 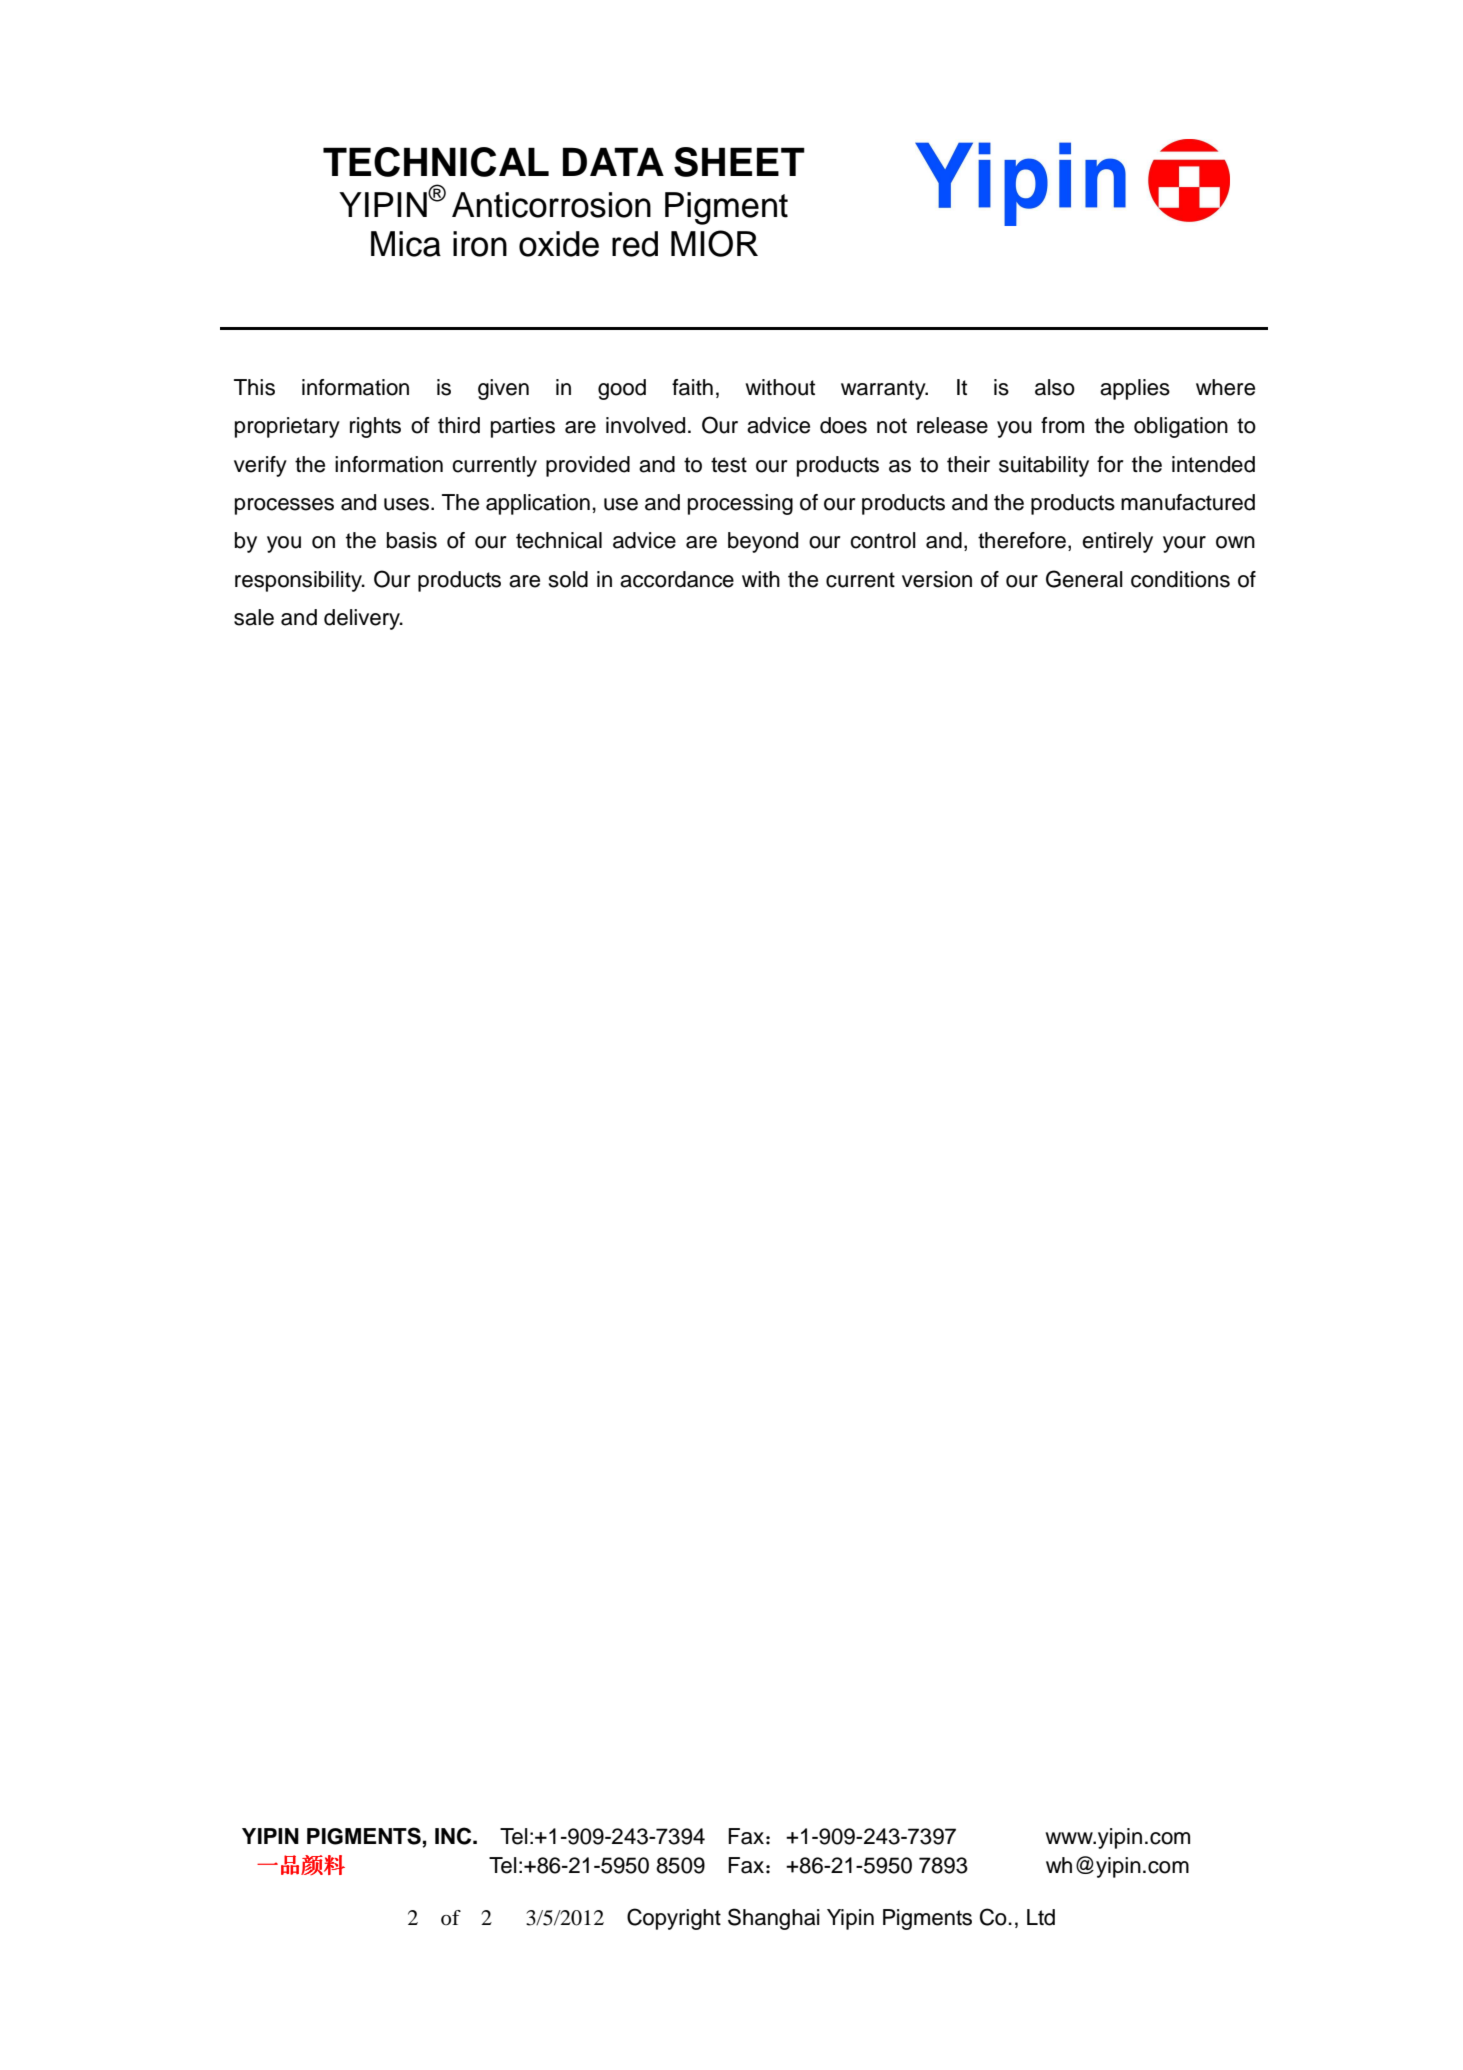 I want to click on accordance, so click(x=677, y=579).
